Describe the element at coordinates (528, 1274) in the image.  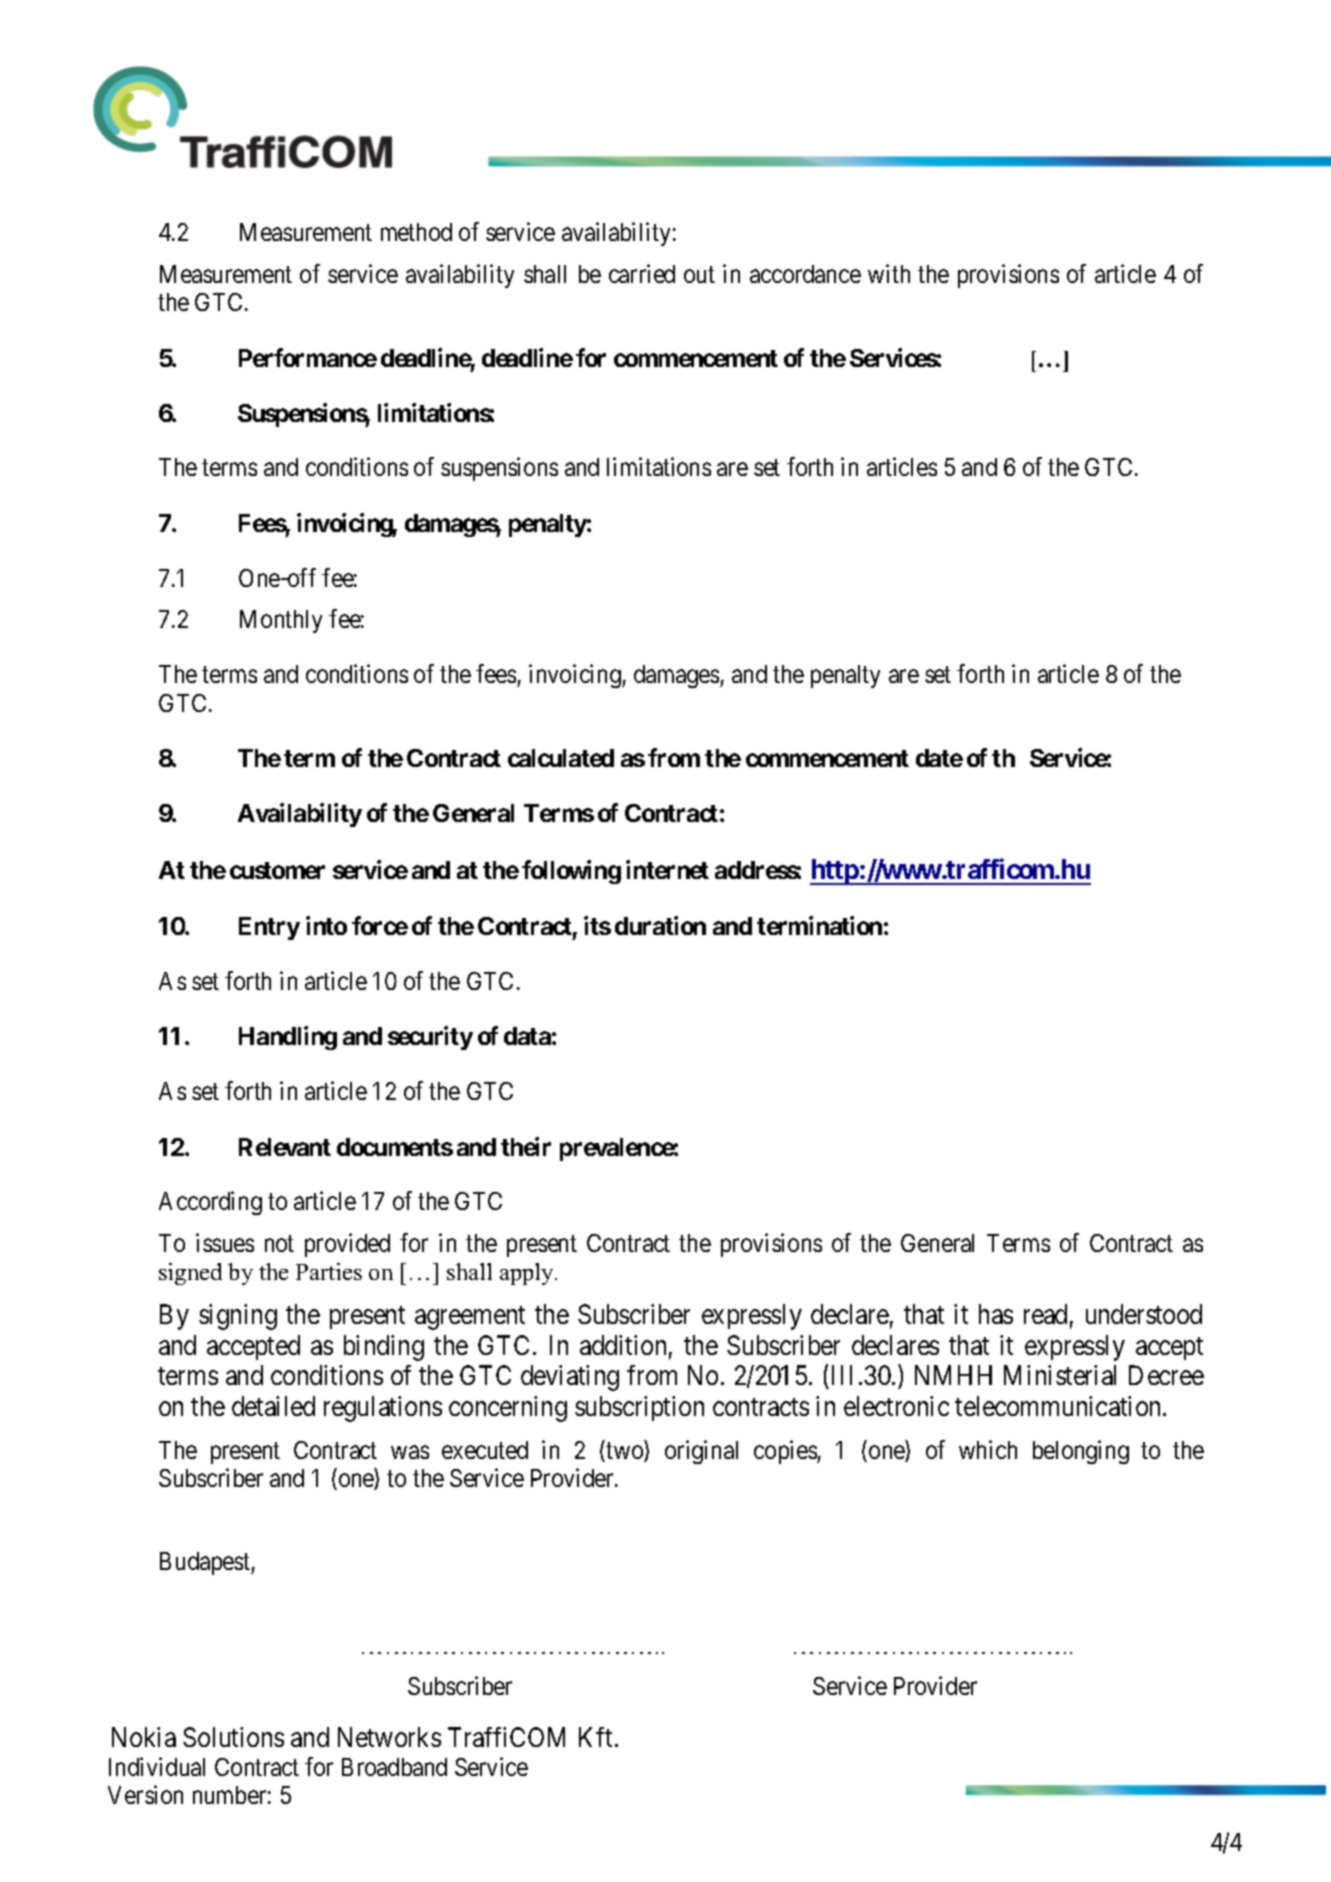
I see `apply` at that location.
